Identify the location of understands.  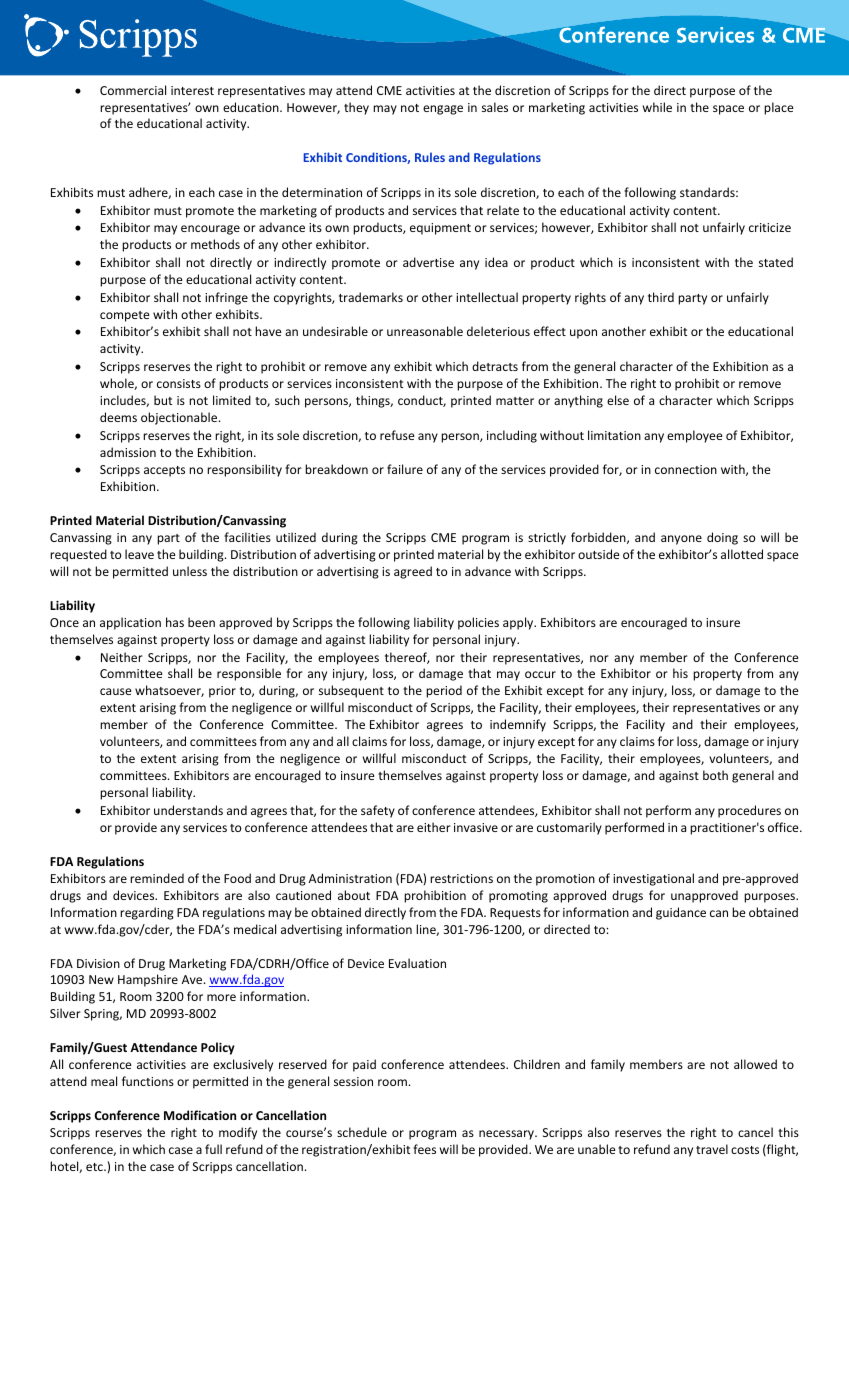
(188, 810).
